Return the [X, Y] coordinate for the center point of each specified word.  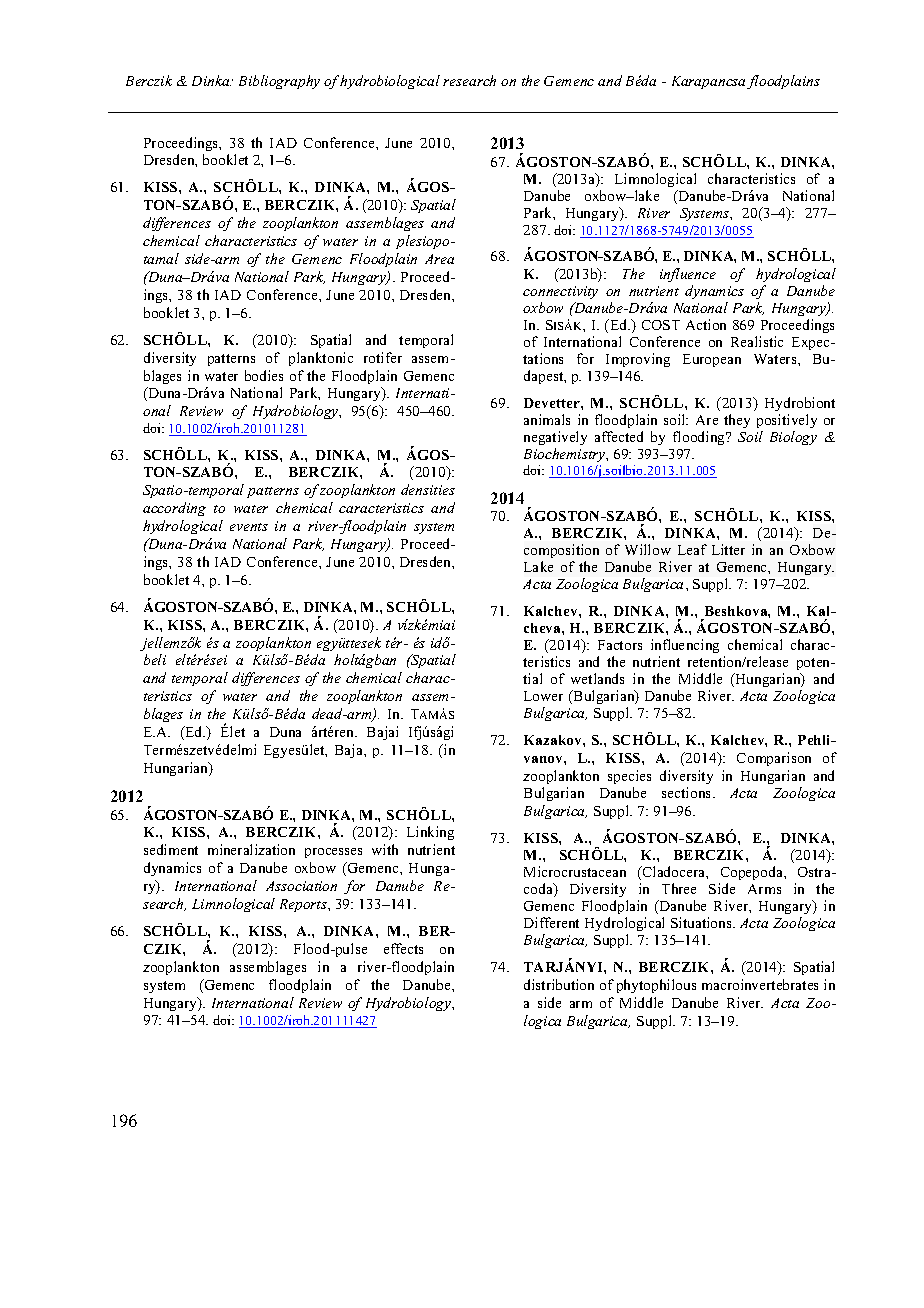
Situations [702, 922]
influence [688, 275]
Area [439, 259]
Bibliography [279, 82]
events [249, 527]
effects [403, 948]
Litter [728, 549]
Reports [304, 905]
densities [428, 489]
